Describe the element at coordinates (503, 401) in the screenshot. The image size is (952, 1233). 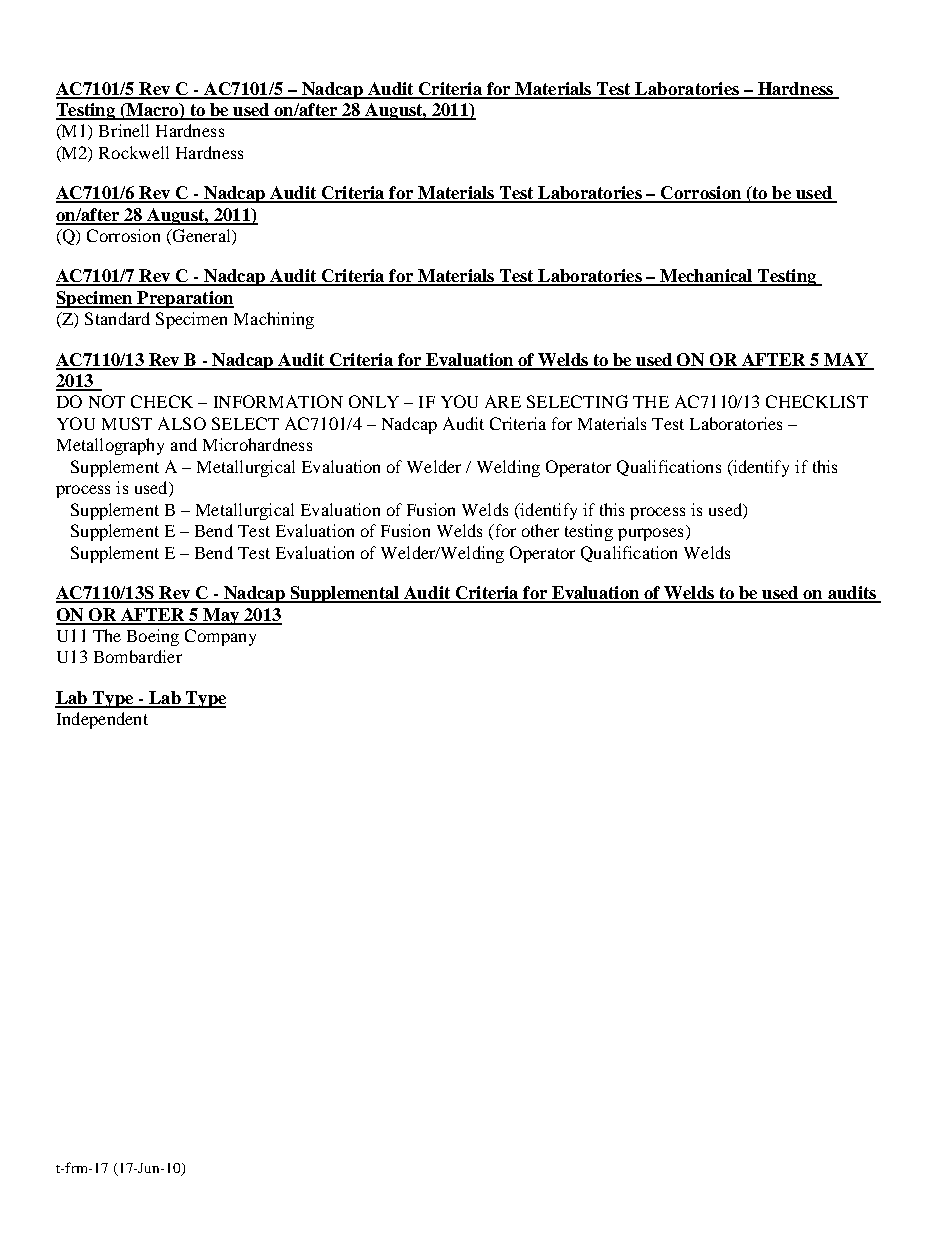
I see `ARE` at that location.
